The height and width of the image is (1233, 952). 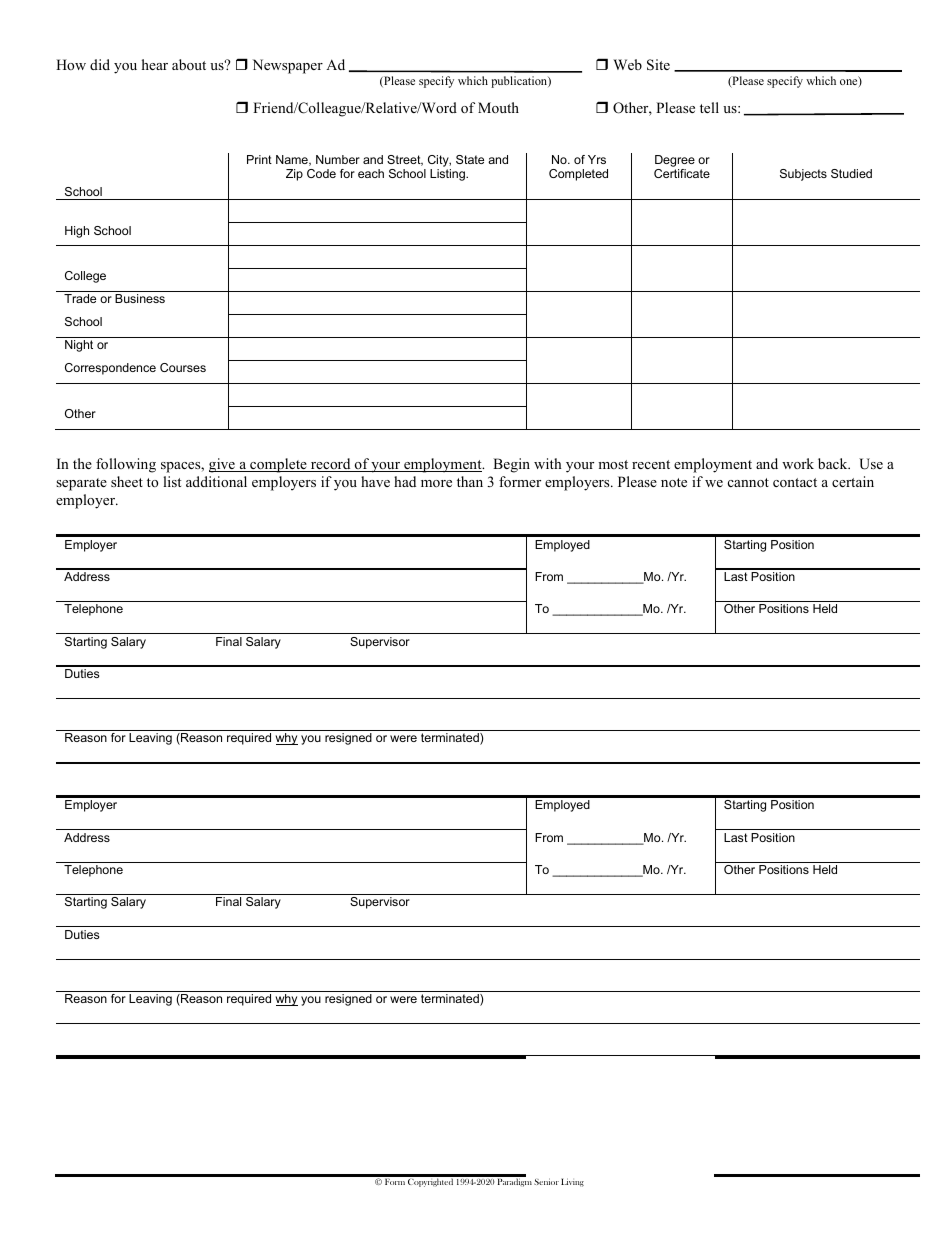 What do you see at coordinates (498, 107) in the image?
I see `Mouth` at bounding box center [498, 107].
